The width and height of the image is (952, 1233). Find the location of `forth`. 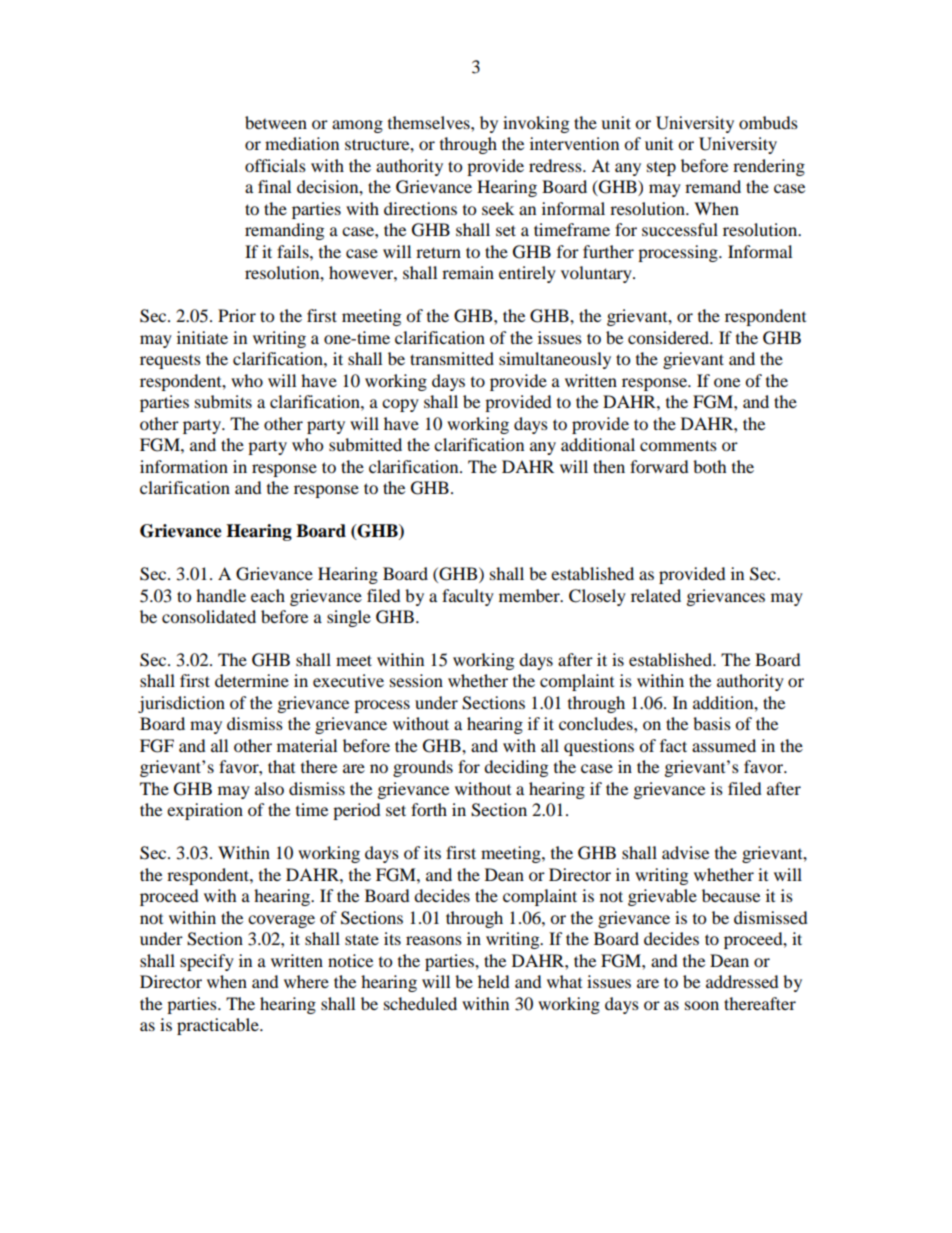

forth is located at coordinates (429, 809).
